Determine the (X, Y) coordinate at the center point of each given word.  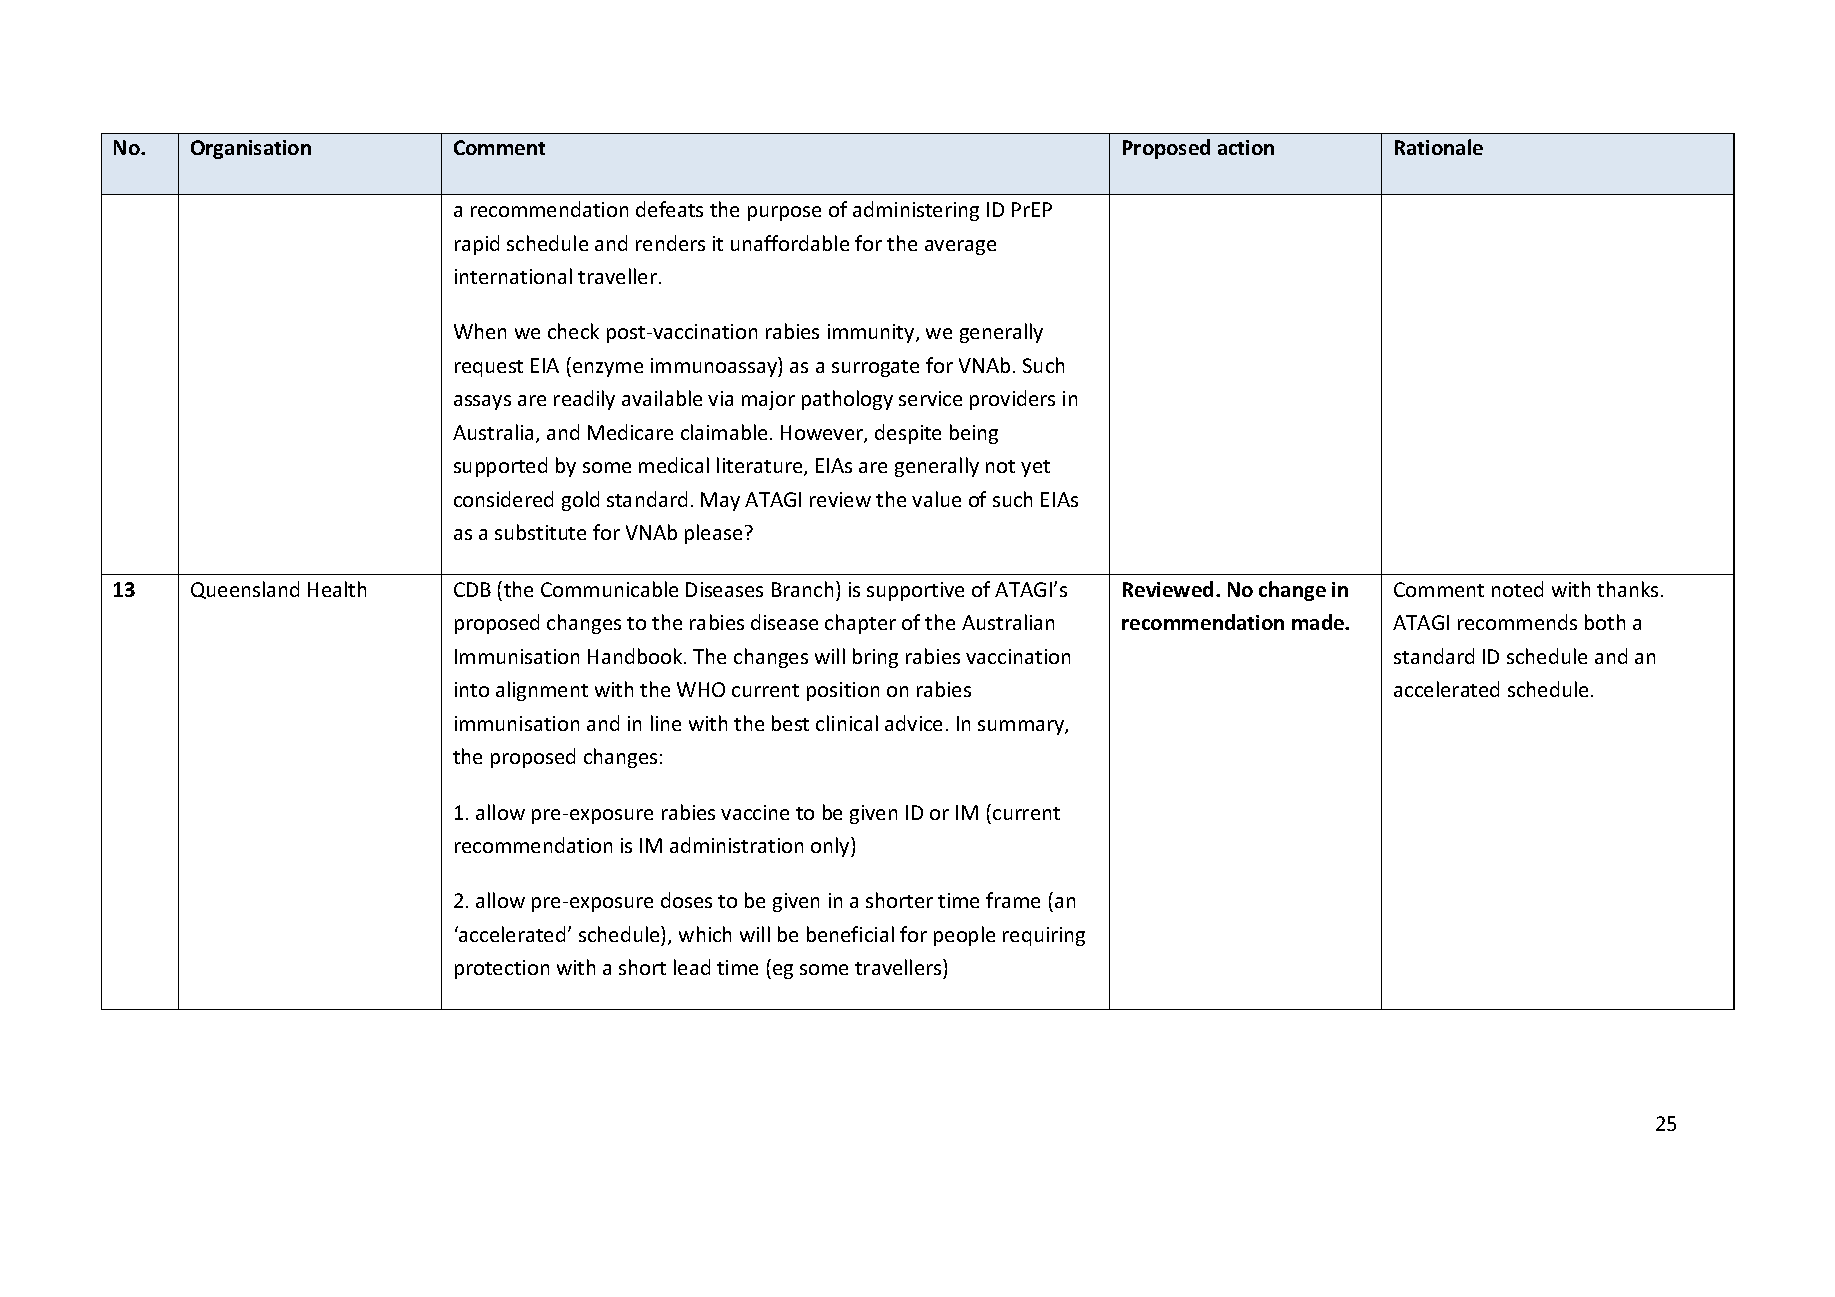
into (472, 689)
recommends (1517, 622)
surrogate (875, 368)
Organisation (251, 149)
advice (913, 723)
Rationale (1439, 147)
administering (916, 211)
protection (502, 969)
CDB (472, 589)
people (964, 936)
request (489, 368)
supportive (915, 591)
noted (1517, 589)
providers (1012, 400)
